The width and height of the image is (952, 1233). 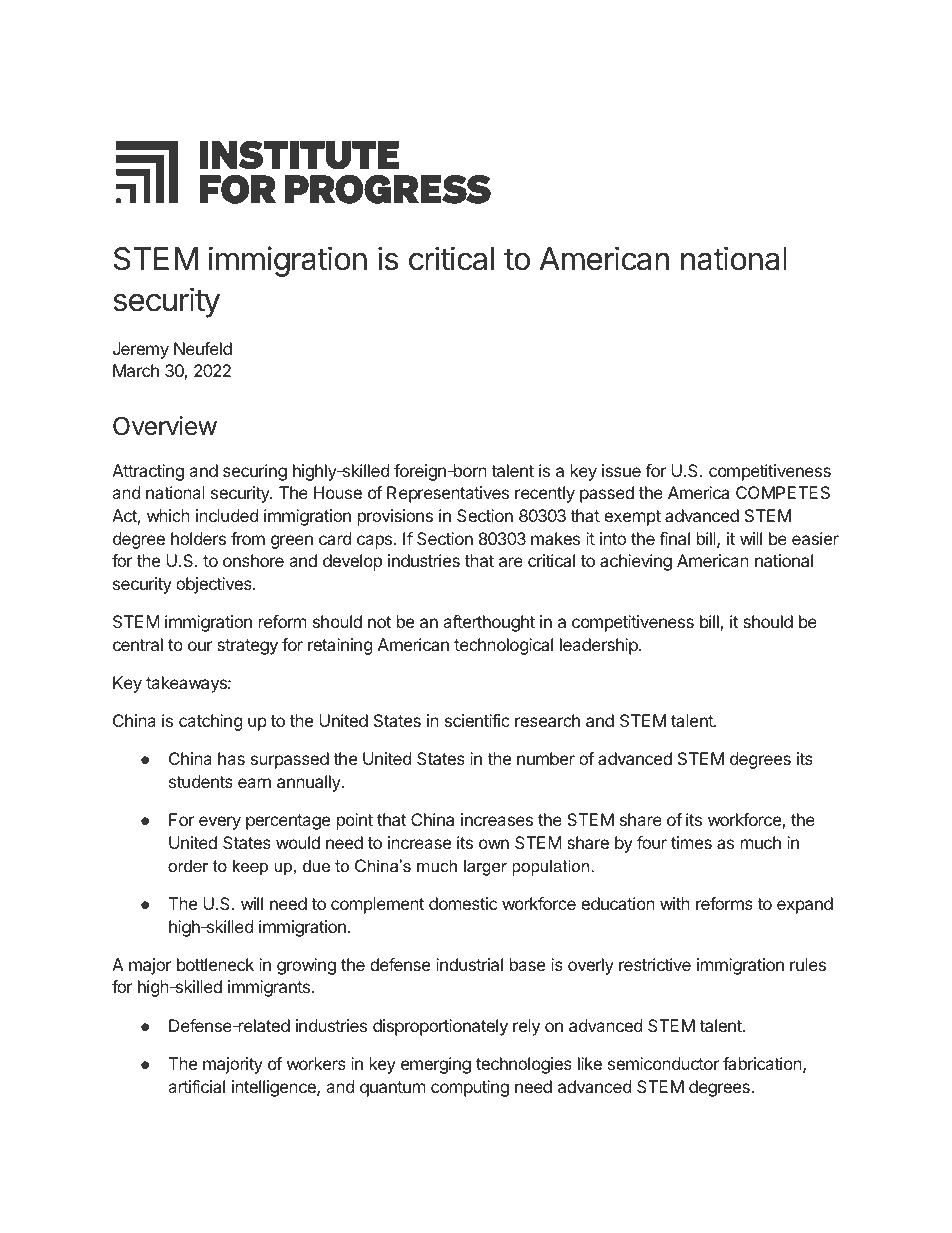 What do you see at coordinates (636, 562) in the image?
I see `achieving` at bounding box center [636, 562].
